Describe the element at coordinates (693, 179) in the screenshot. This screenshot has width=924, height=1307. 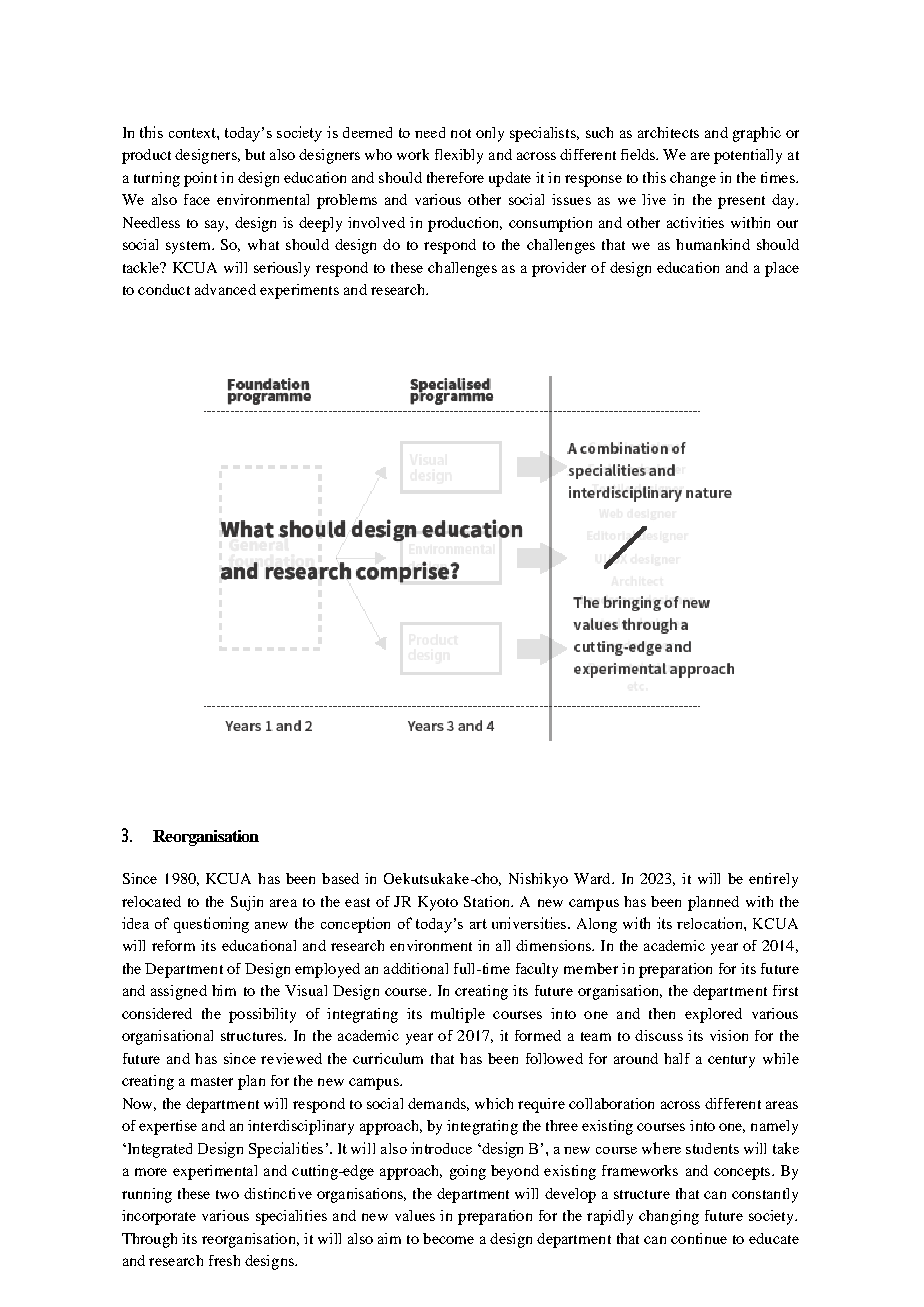
I see `change` at that location.
